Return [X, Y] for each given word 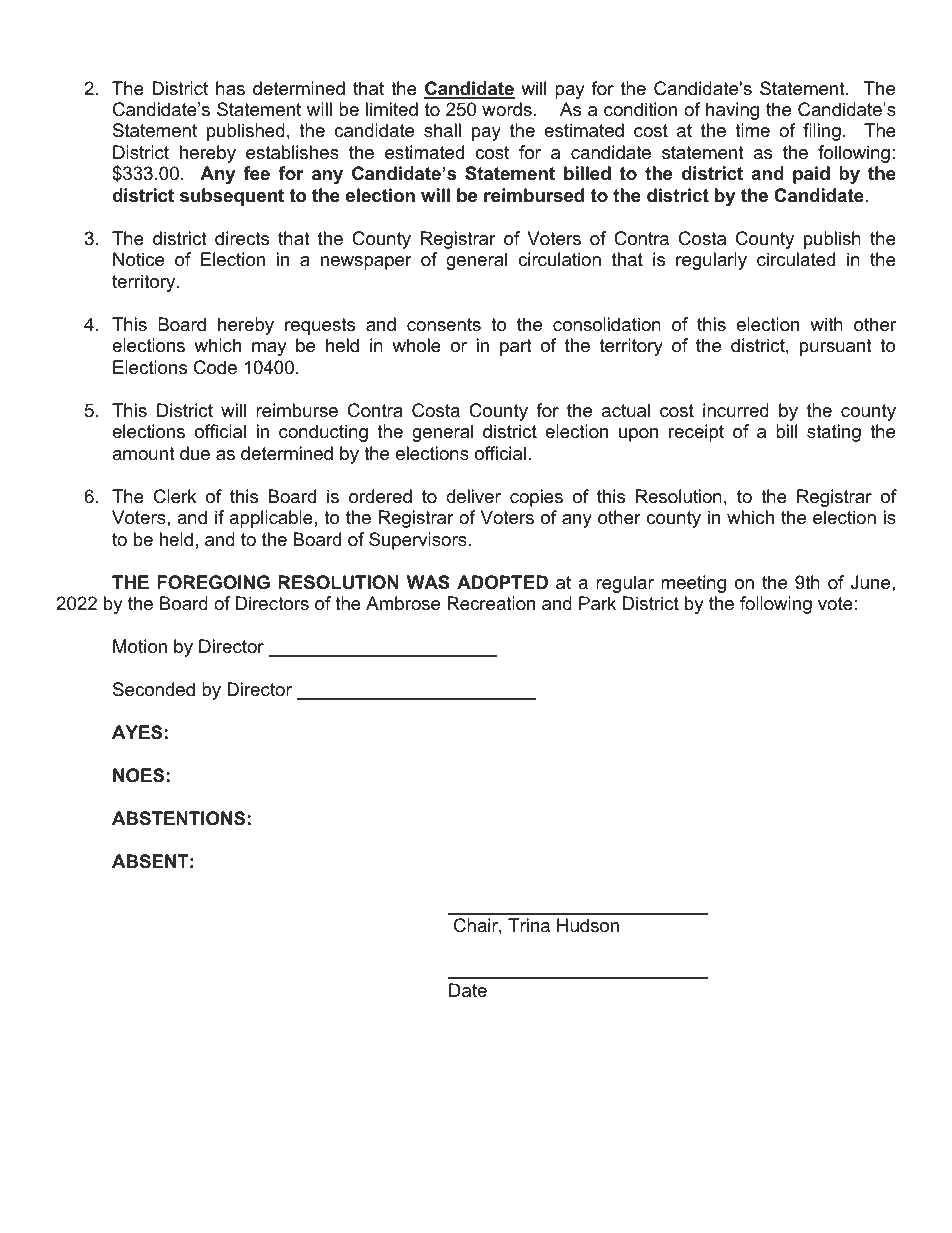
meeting [693, 584]
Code [215, 367]
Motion [140, 646]
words [507, 109]
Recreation [491, 603]
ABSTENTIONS [178, 818]
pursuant [836, 347]
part [516, 347]
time [752, 130]
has [230, 88]
